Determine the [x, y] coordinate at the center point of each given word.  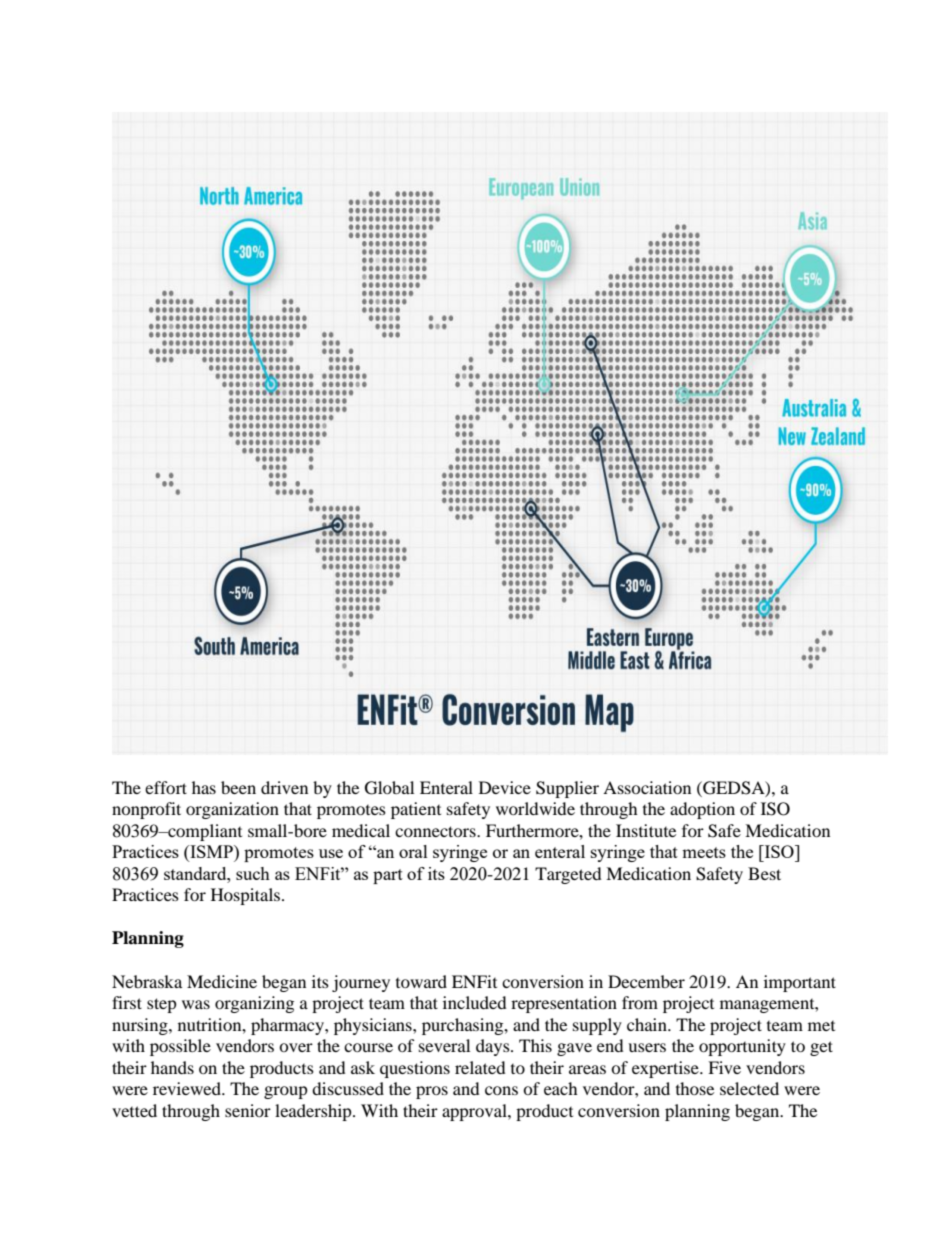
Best [764, 873]
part [388, 876]
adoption [702, 810]
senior [248, 1110]
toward [421, 981]
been [238, 787]
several [444, 1045]
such [253, 873]
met [821, 1026]
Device [505, 787]
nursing [141, 1026]
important [800, 983]
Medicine [222, 981]
